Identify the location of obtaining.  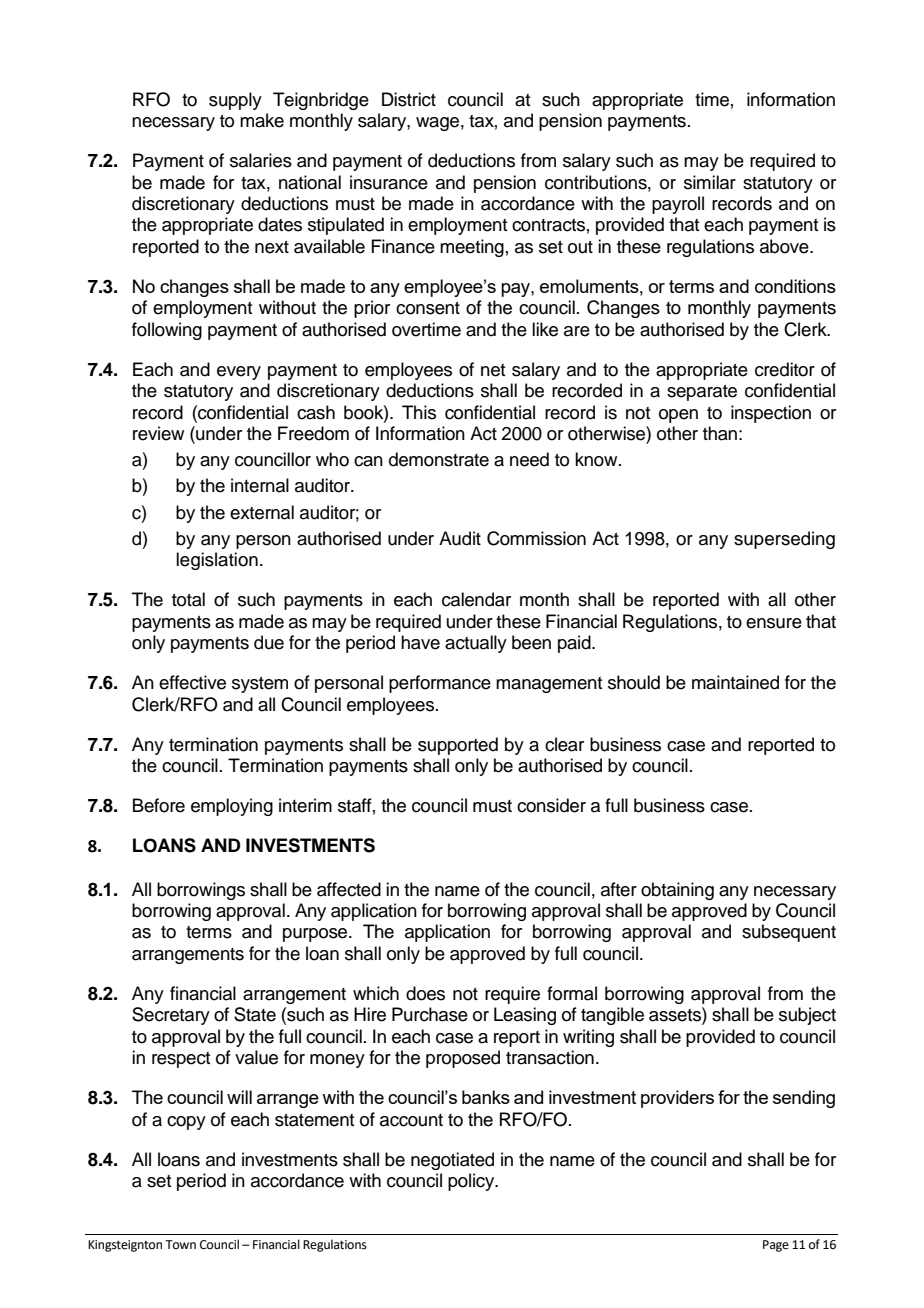
(677, 891).
